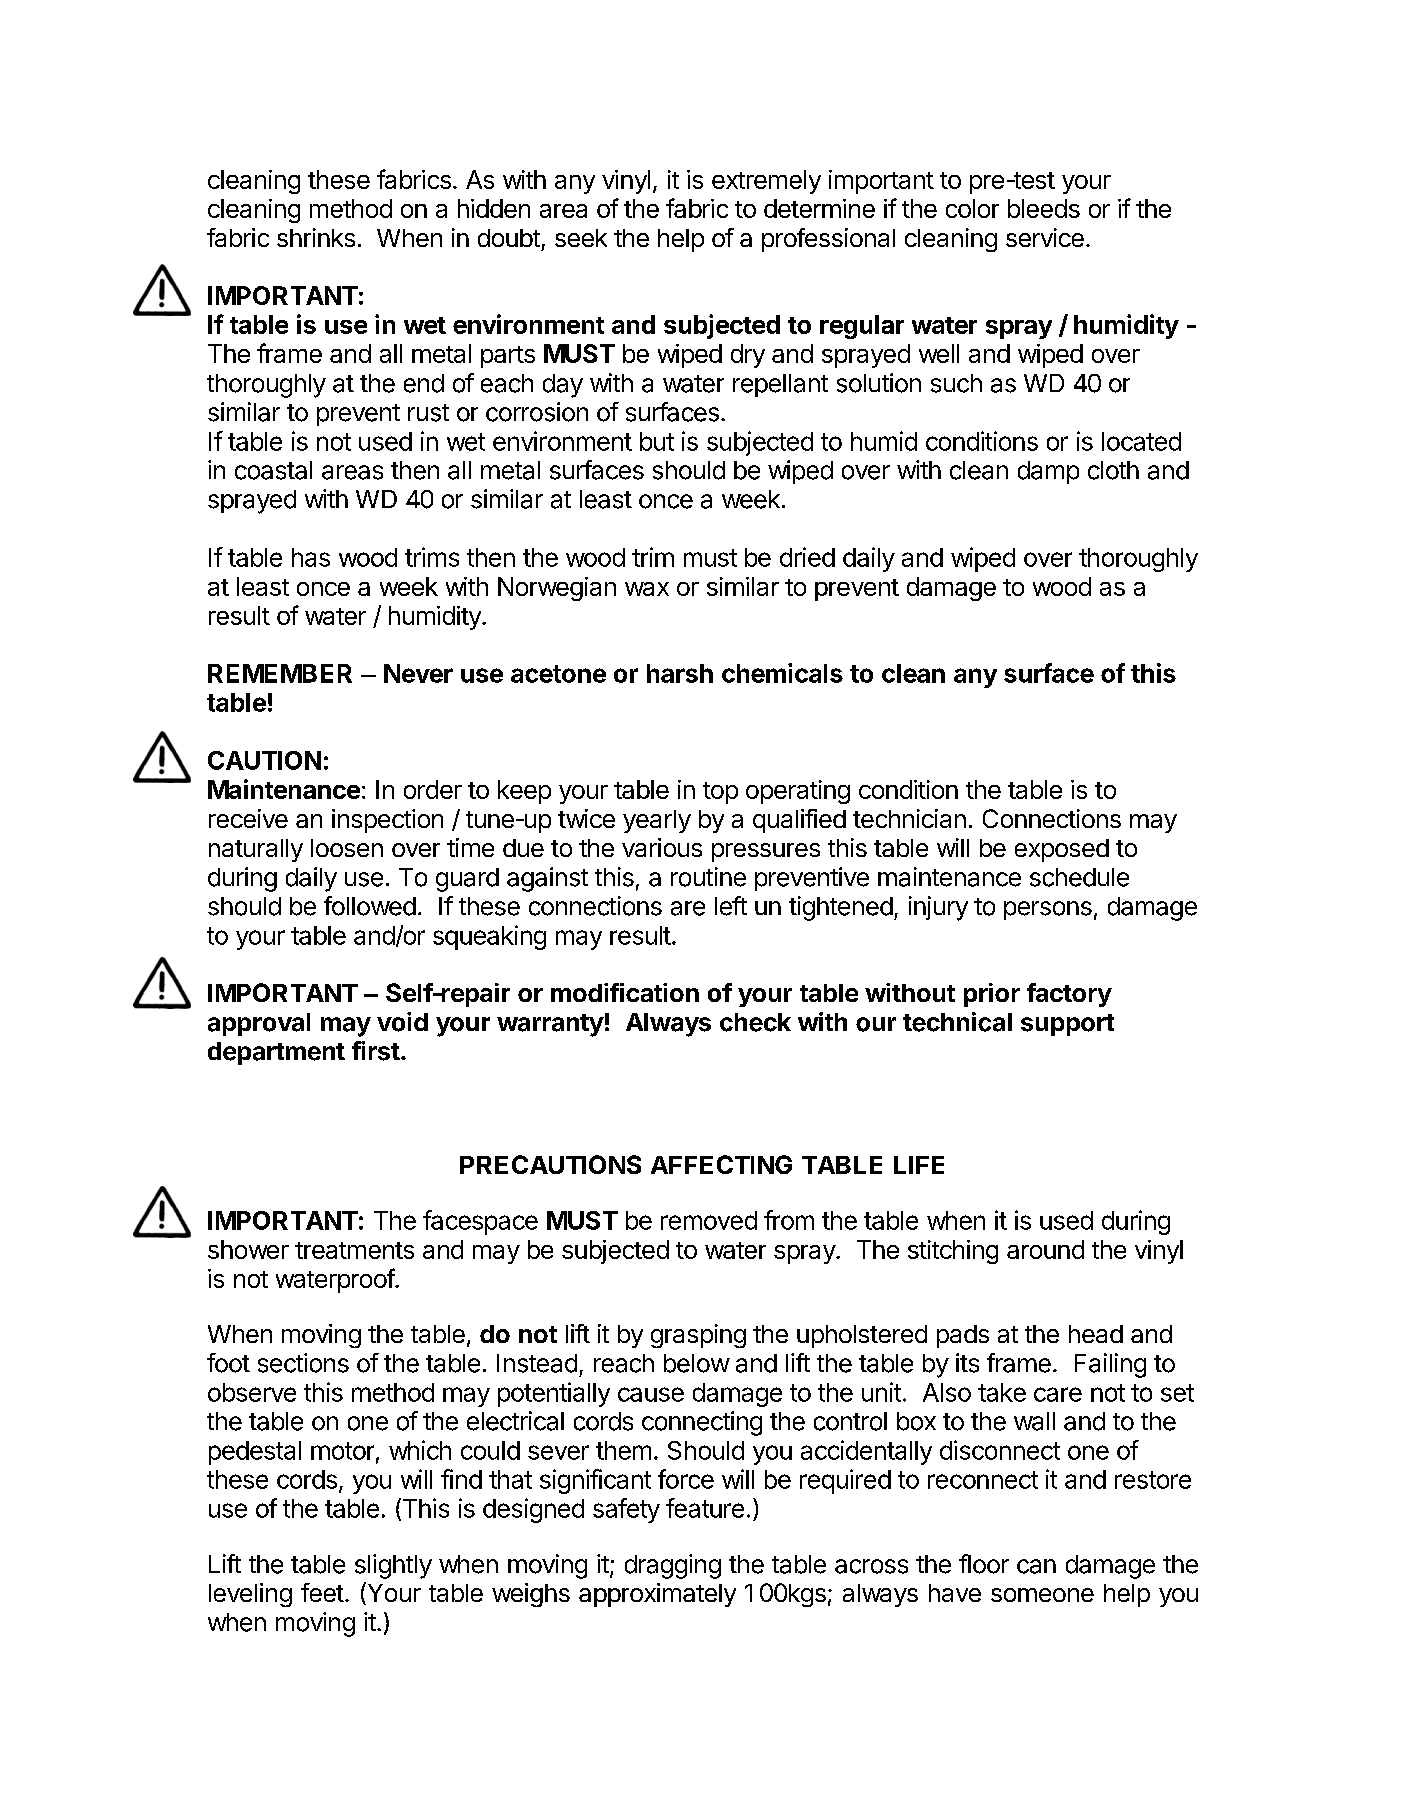  I want to click on removed, so click(709, 1220).
